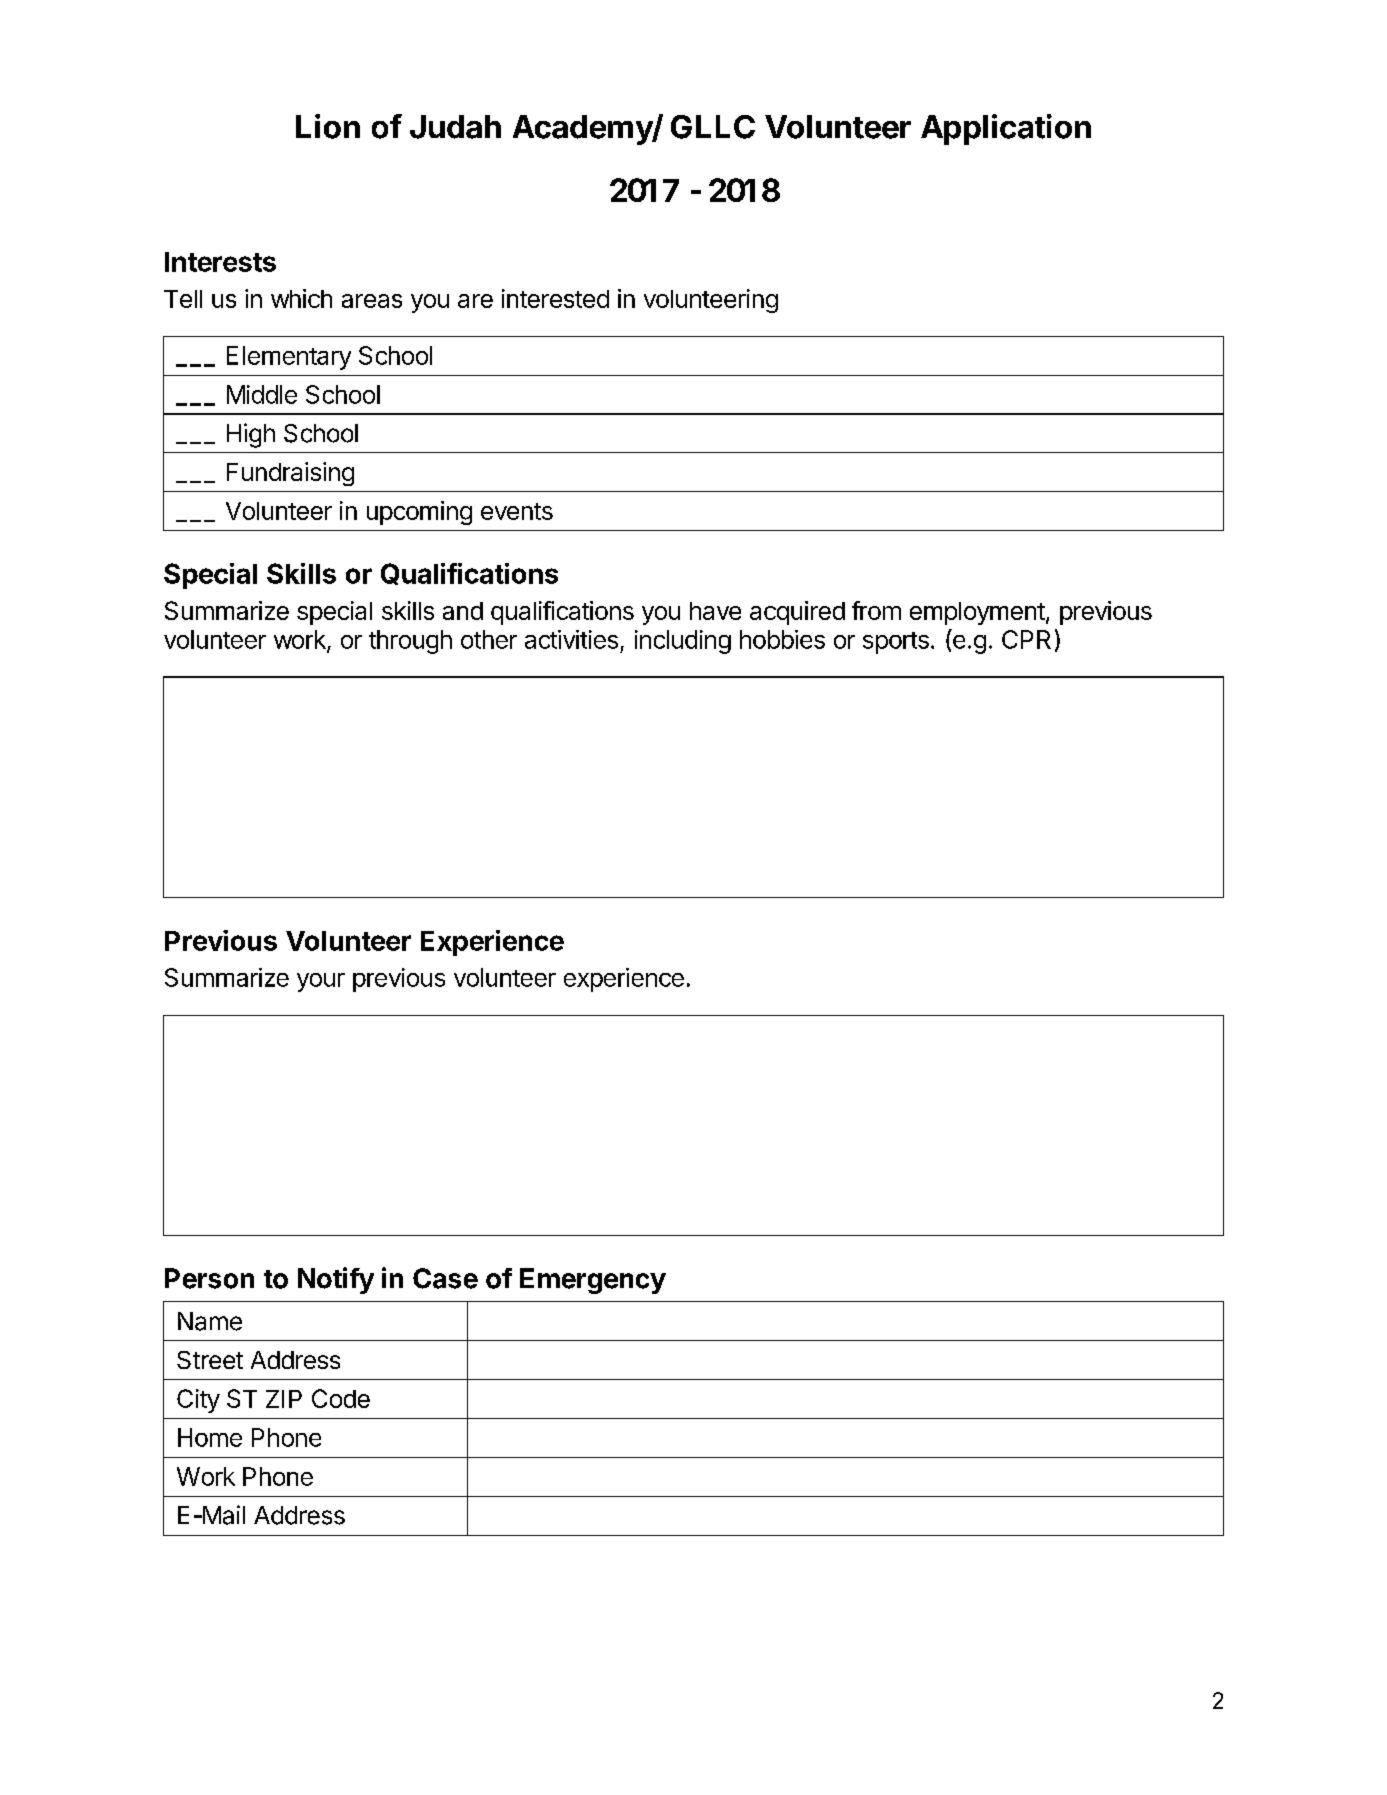  What do you see at coordinates (593, 1281) in the screenshot?
I see `Emergency` at bounding box center [593, 1281].
